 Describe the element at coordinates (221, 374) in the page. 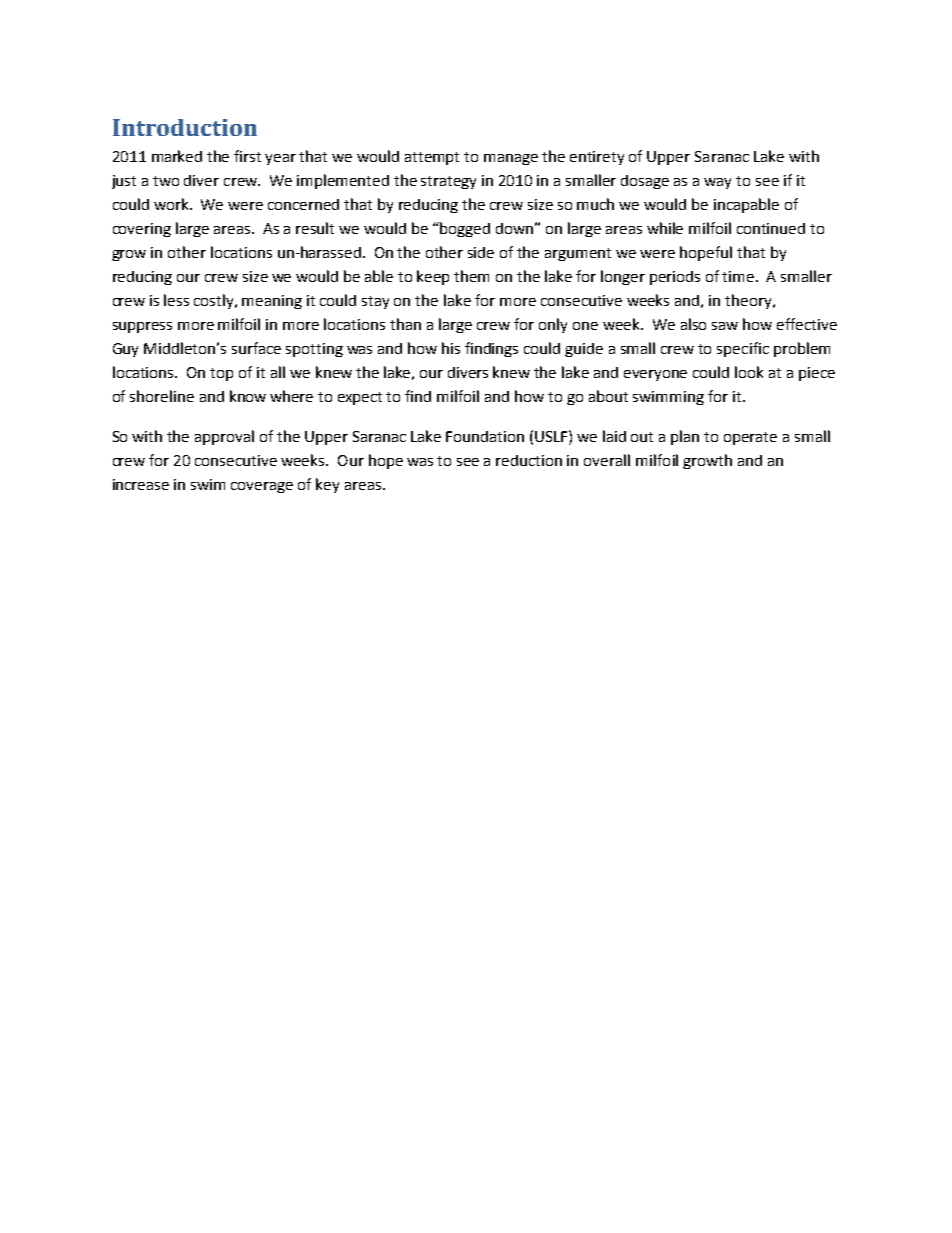

I see `top` at that location.
